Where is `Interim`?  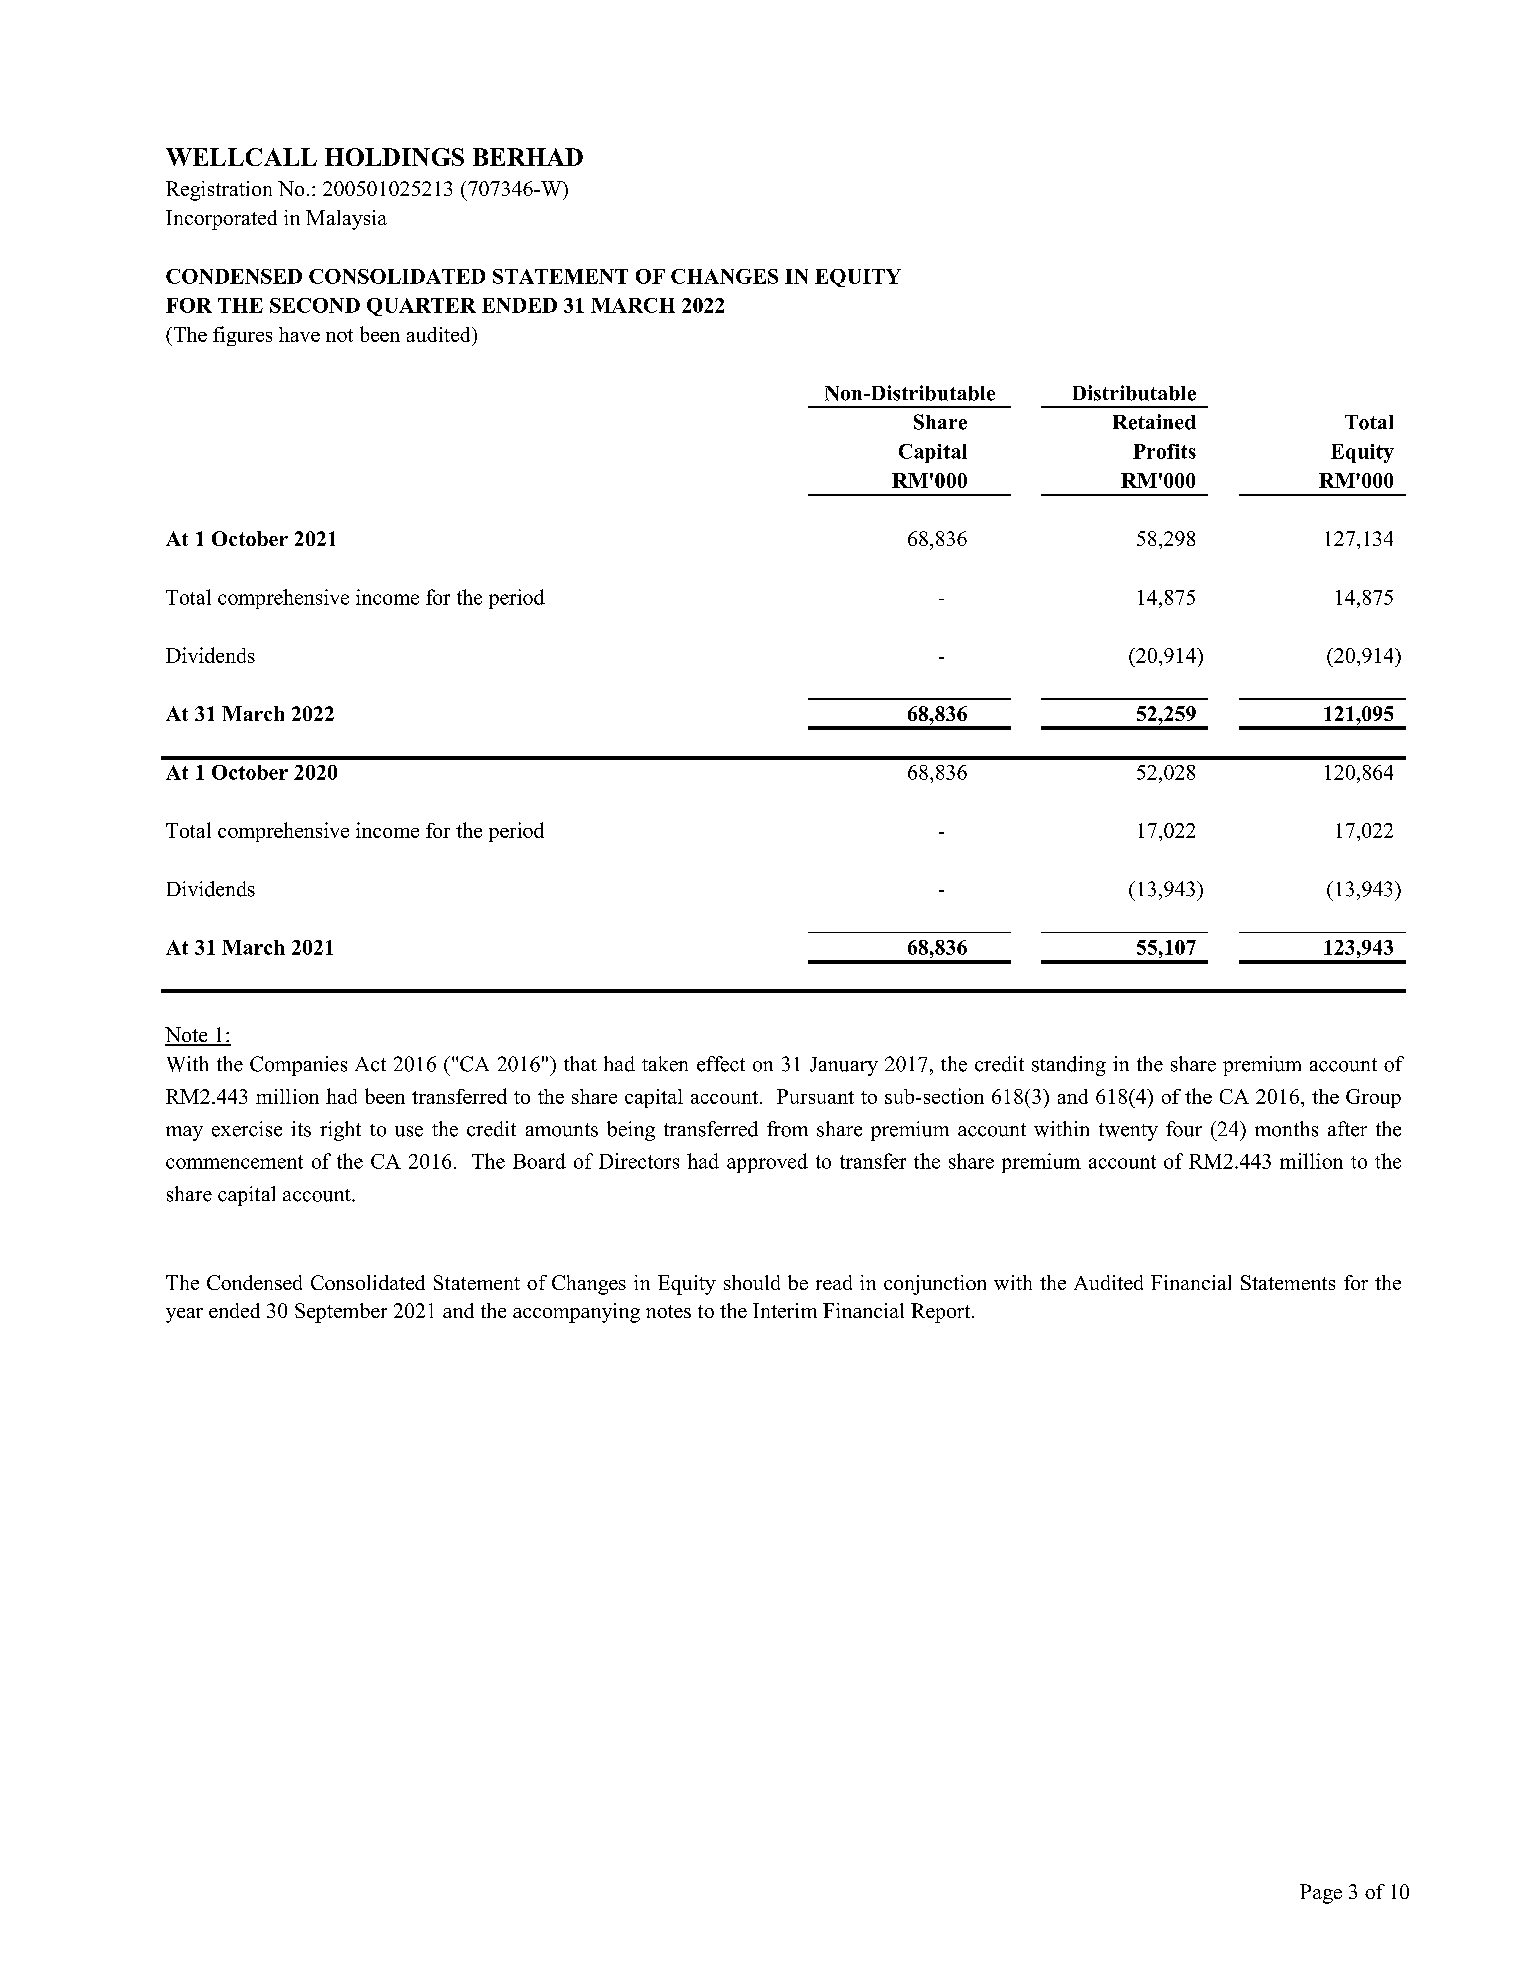 Interim is located at coordinates (785, 1310).
